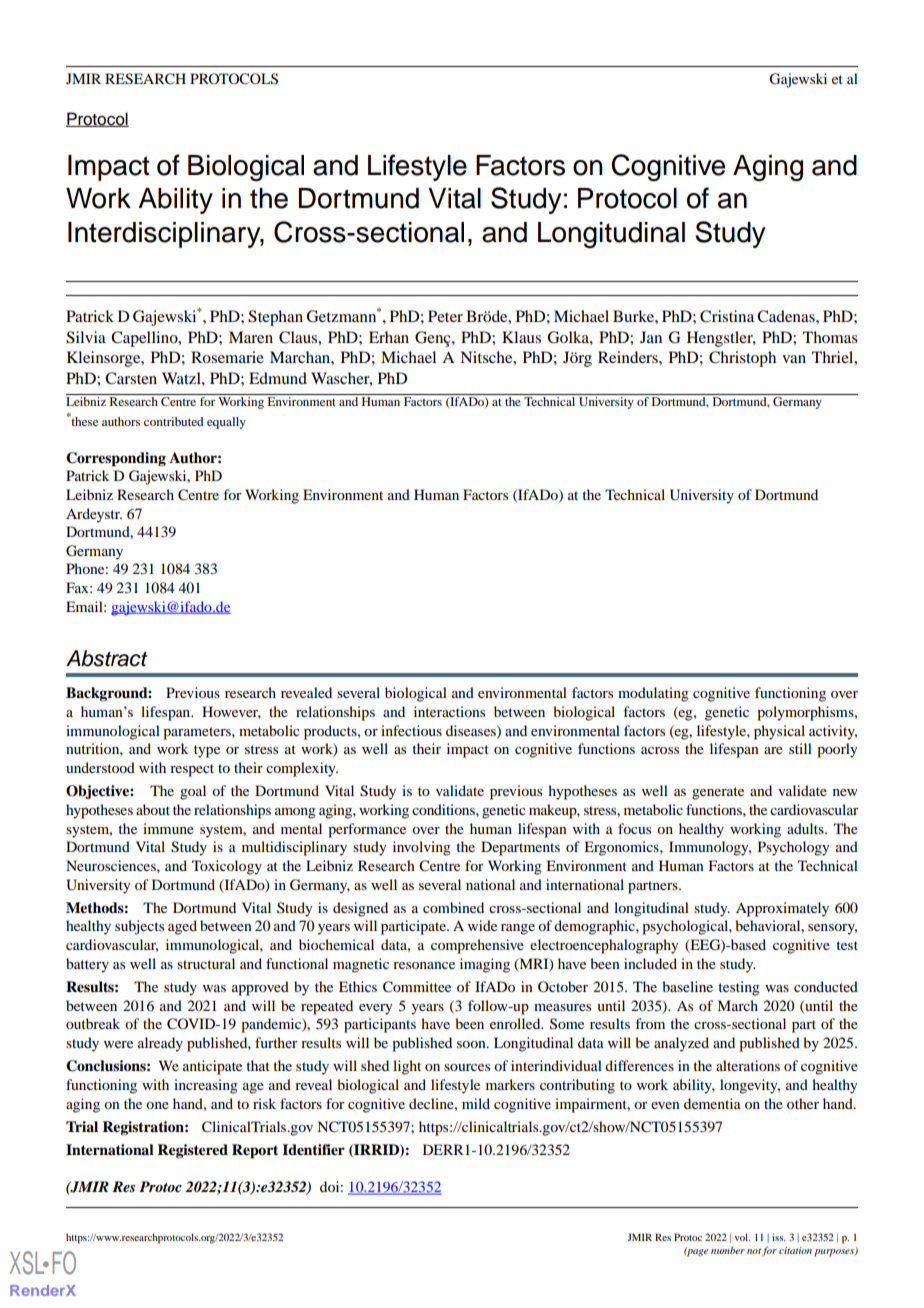 This screenshot has width=924, height=1308. I want to click on Christoph, so click(742, 359).
